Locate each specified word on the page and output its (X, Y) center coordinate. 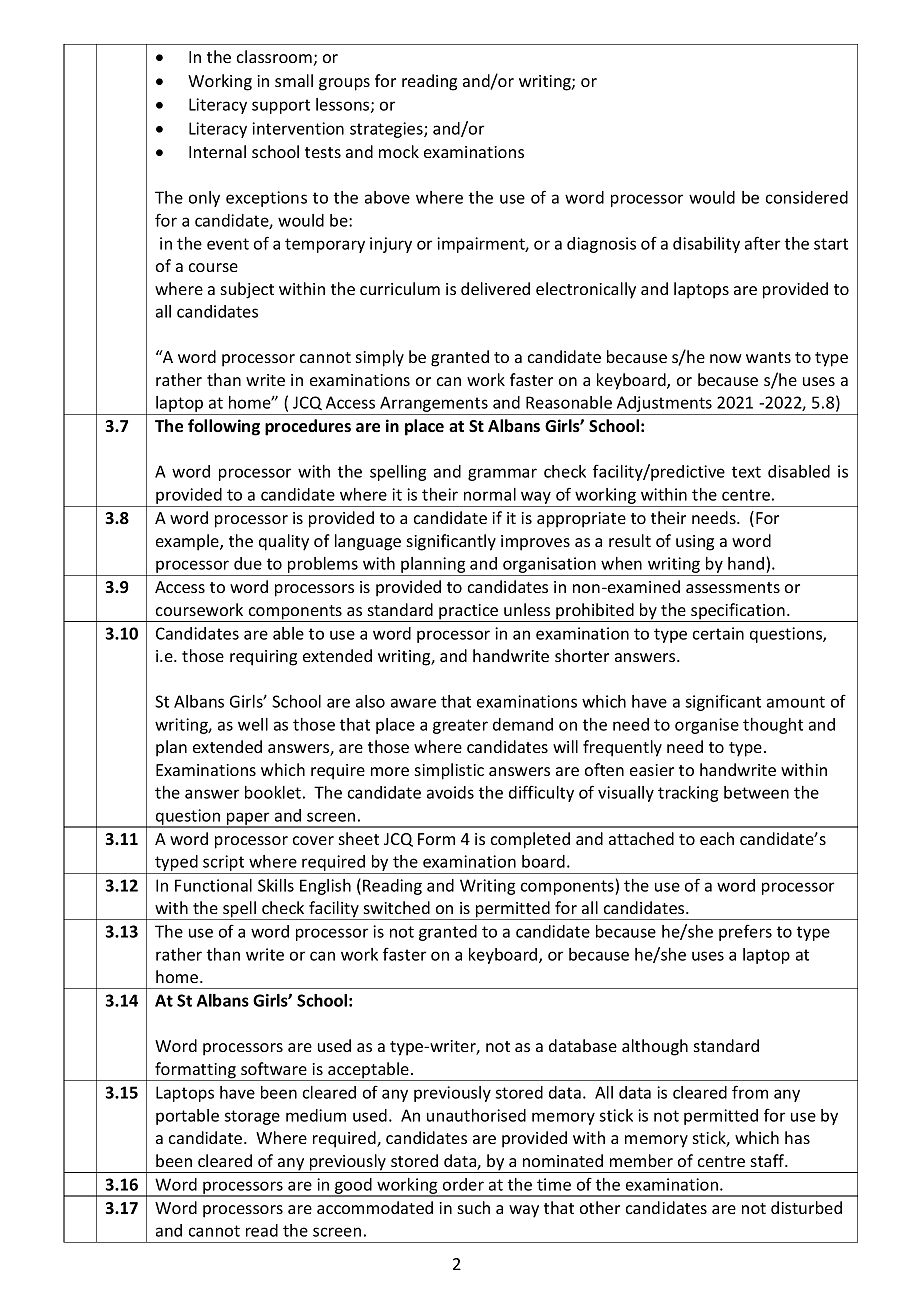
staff (769, 1160)
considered (807, 197)
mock (399, 151)
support (281, 106)
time (554, 1184)
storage (252, 1117)
